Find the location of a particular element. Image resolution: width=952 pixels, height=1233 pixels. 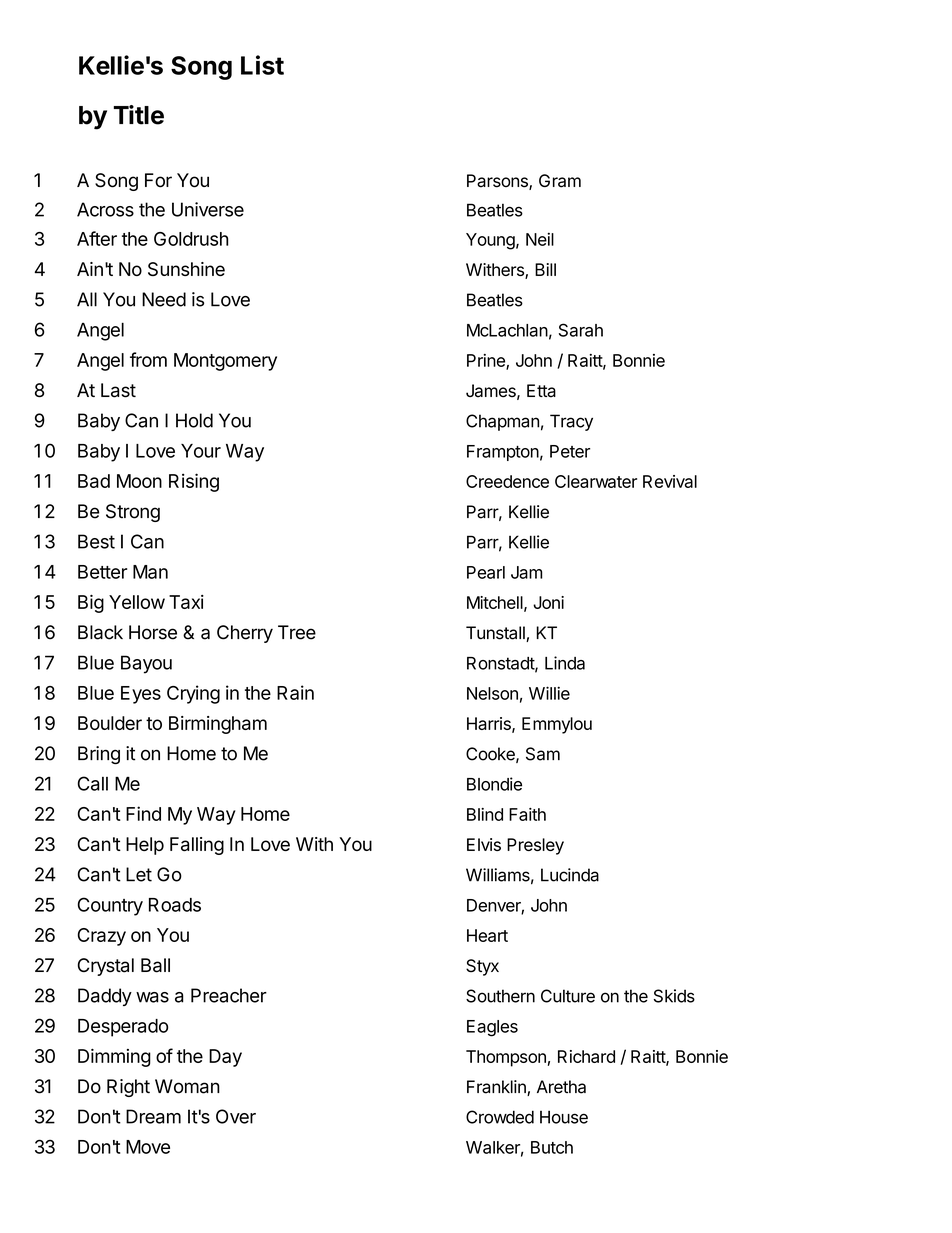

Joni is located at coordinates (548, 602).
